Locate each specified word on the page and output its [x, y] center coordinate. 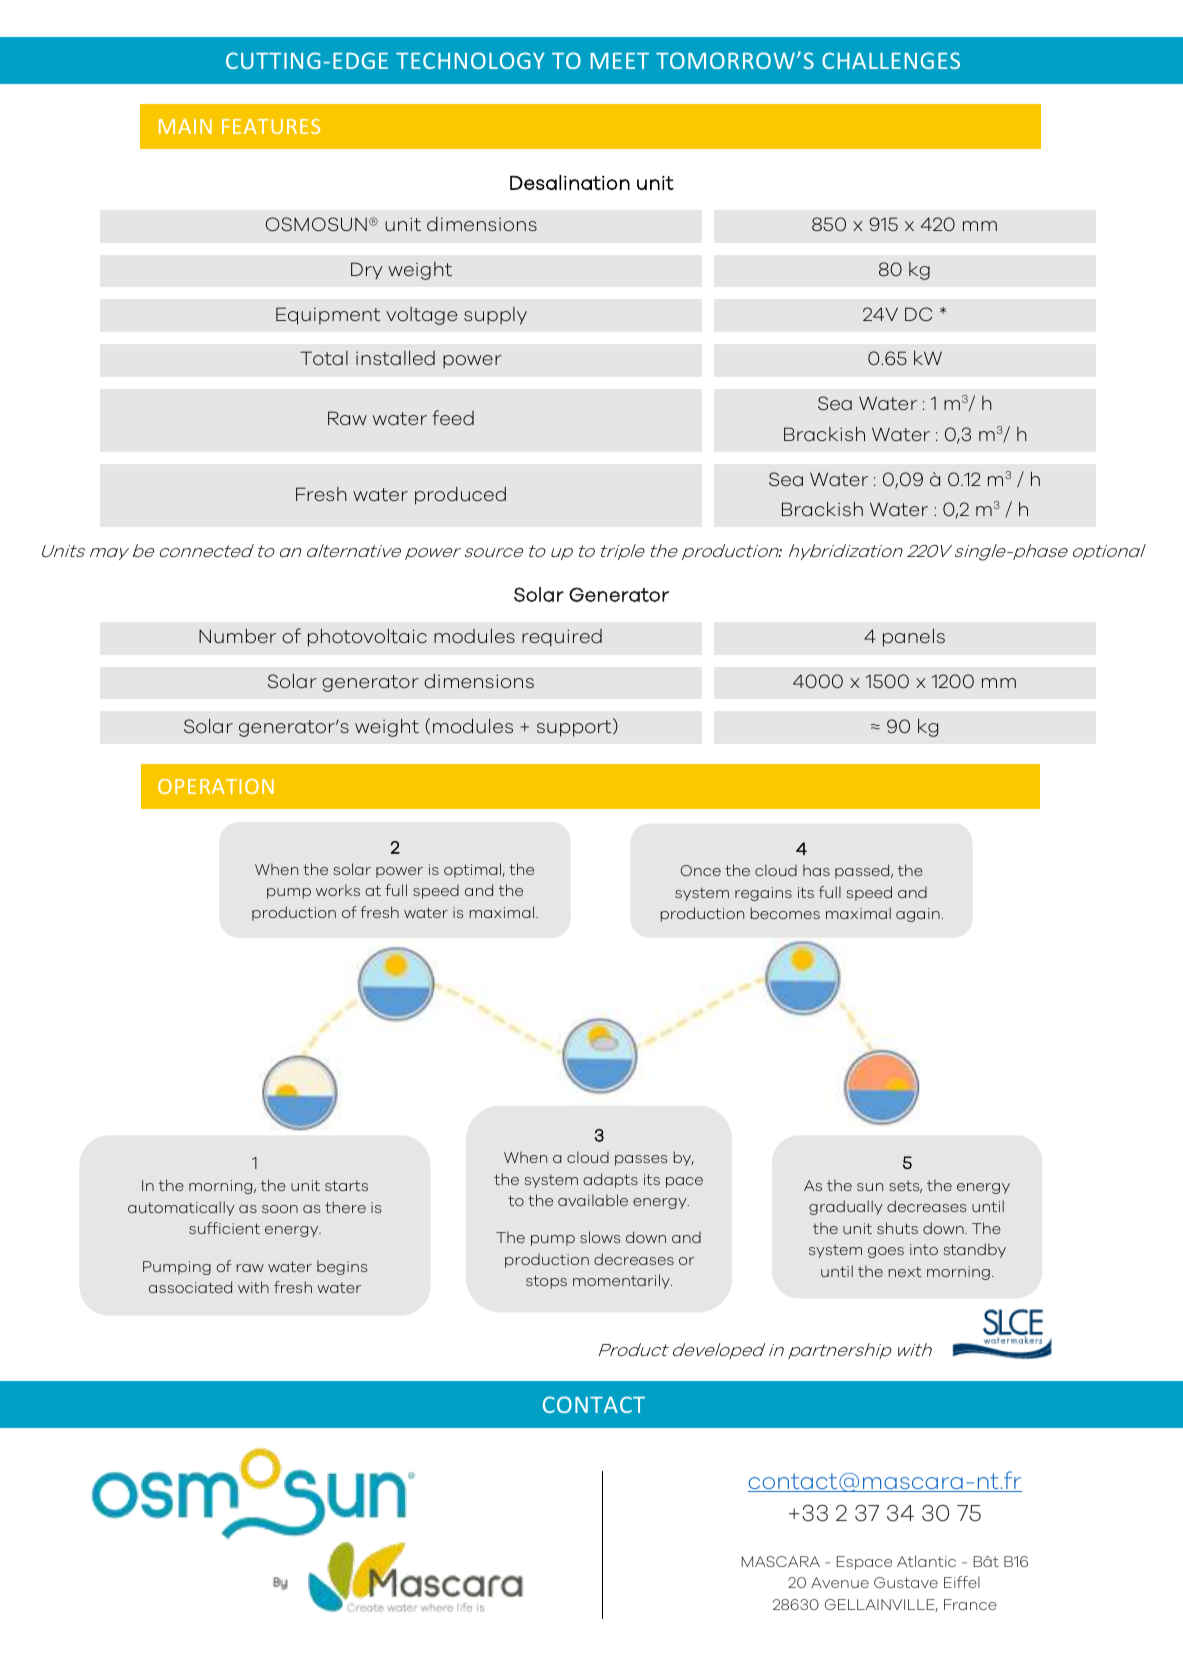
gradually [846, 1207]
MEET [620, 61]
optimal [473, 870]
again [919, 915]
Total [324, 358]
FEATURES [271, 126]
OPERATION [216, 786]
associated [190, 1287]
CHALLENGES [891, 60]
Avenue [840, 1582]
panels [914, 637]
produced [460, 496]
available [593, 1200]
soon [280, 1209]
